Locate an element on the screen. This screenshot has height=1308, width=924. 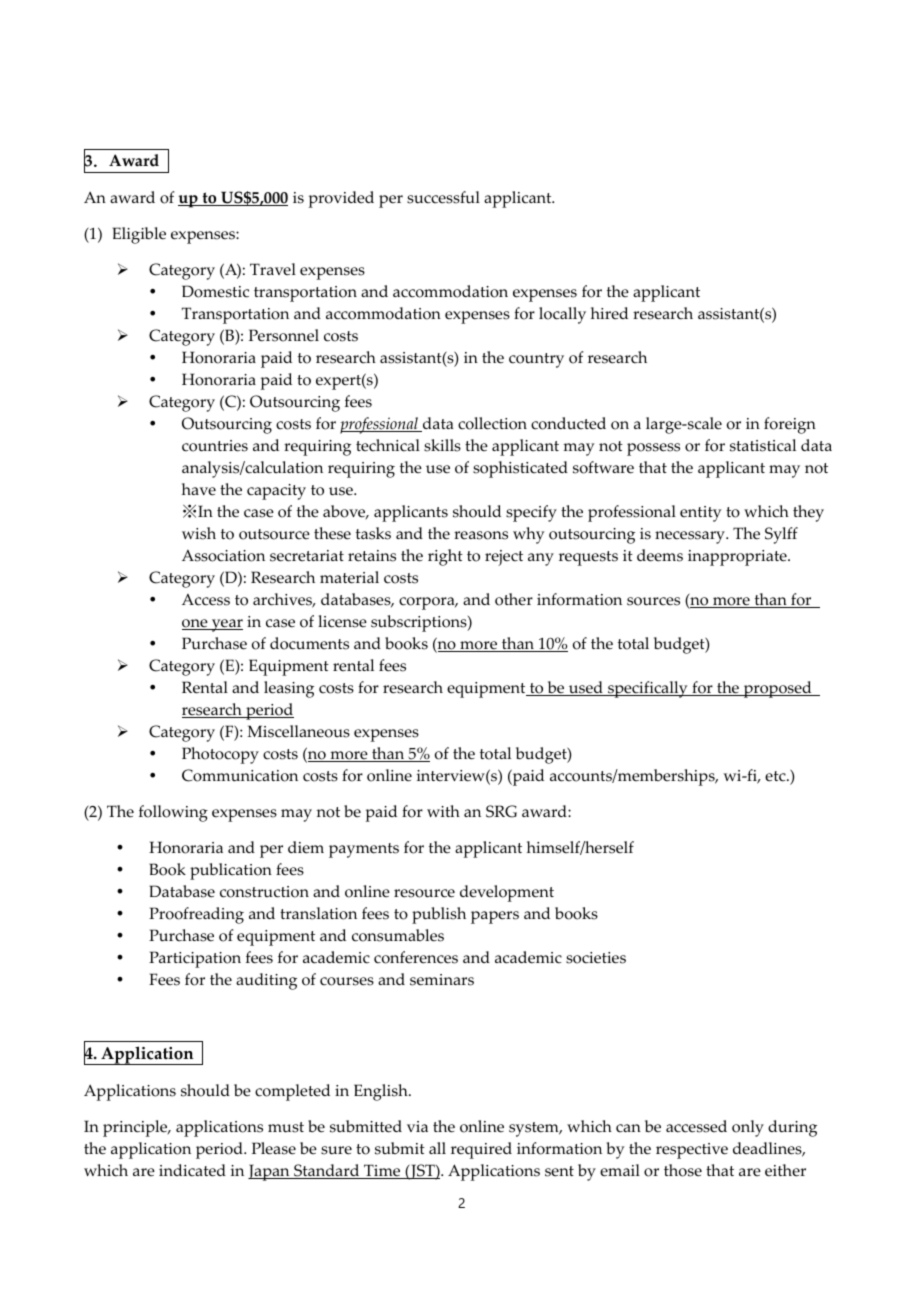
indicated is located at coordinates (192, 1170).
